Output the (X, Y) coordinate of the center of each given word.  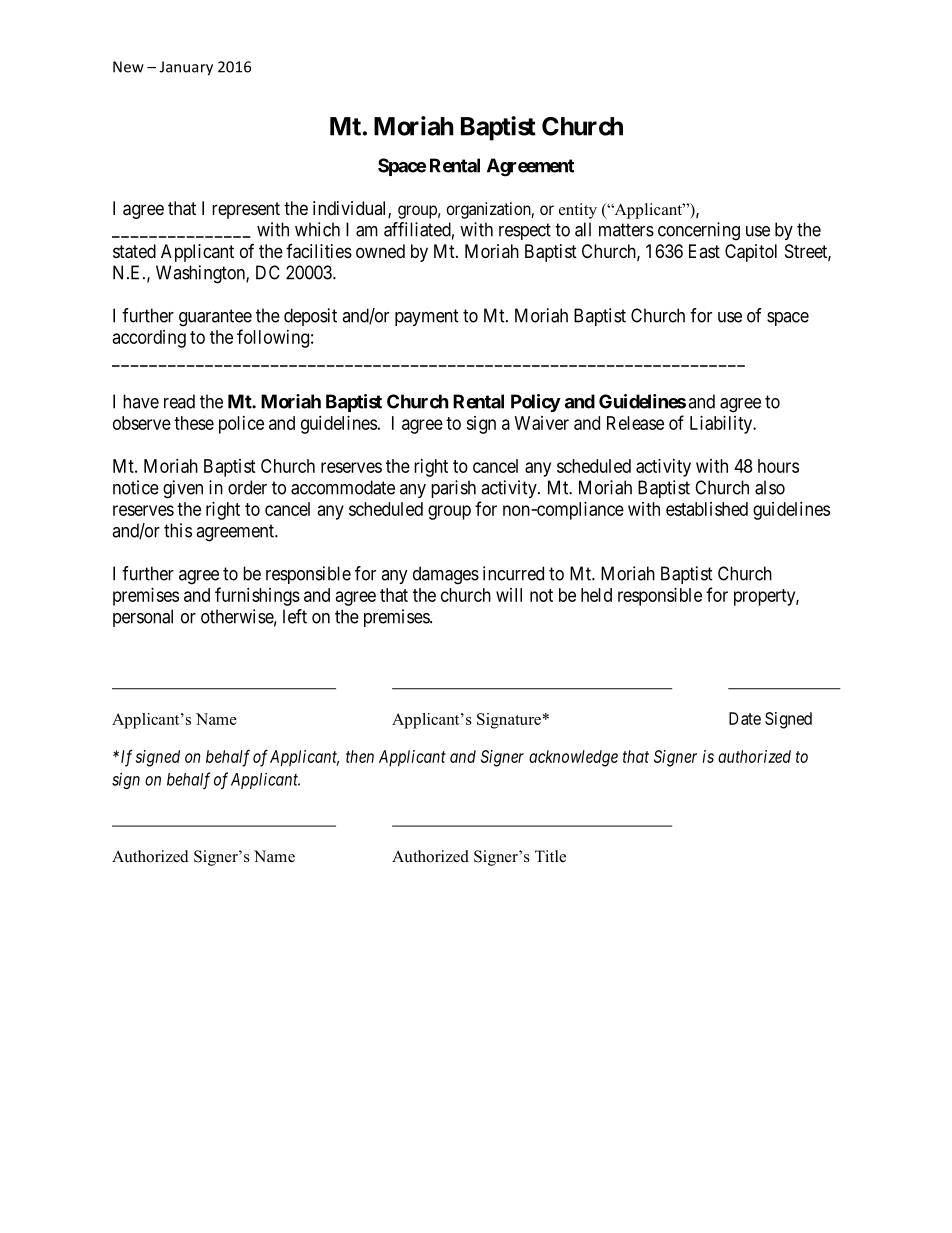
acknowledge (573, 758)
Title (550, 856)
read (179, 401)
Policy (536, 403)
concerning (699, 231)
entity (578, 211)
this (178, 530)
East (704, 251)
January (186, 68)
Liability (722, 425)
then (360, 756)
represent (246, 210)
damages (446, 575)
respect (525, 231)
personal (143, 618)
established (707, 509)
